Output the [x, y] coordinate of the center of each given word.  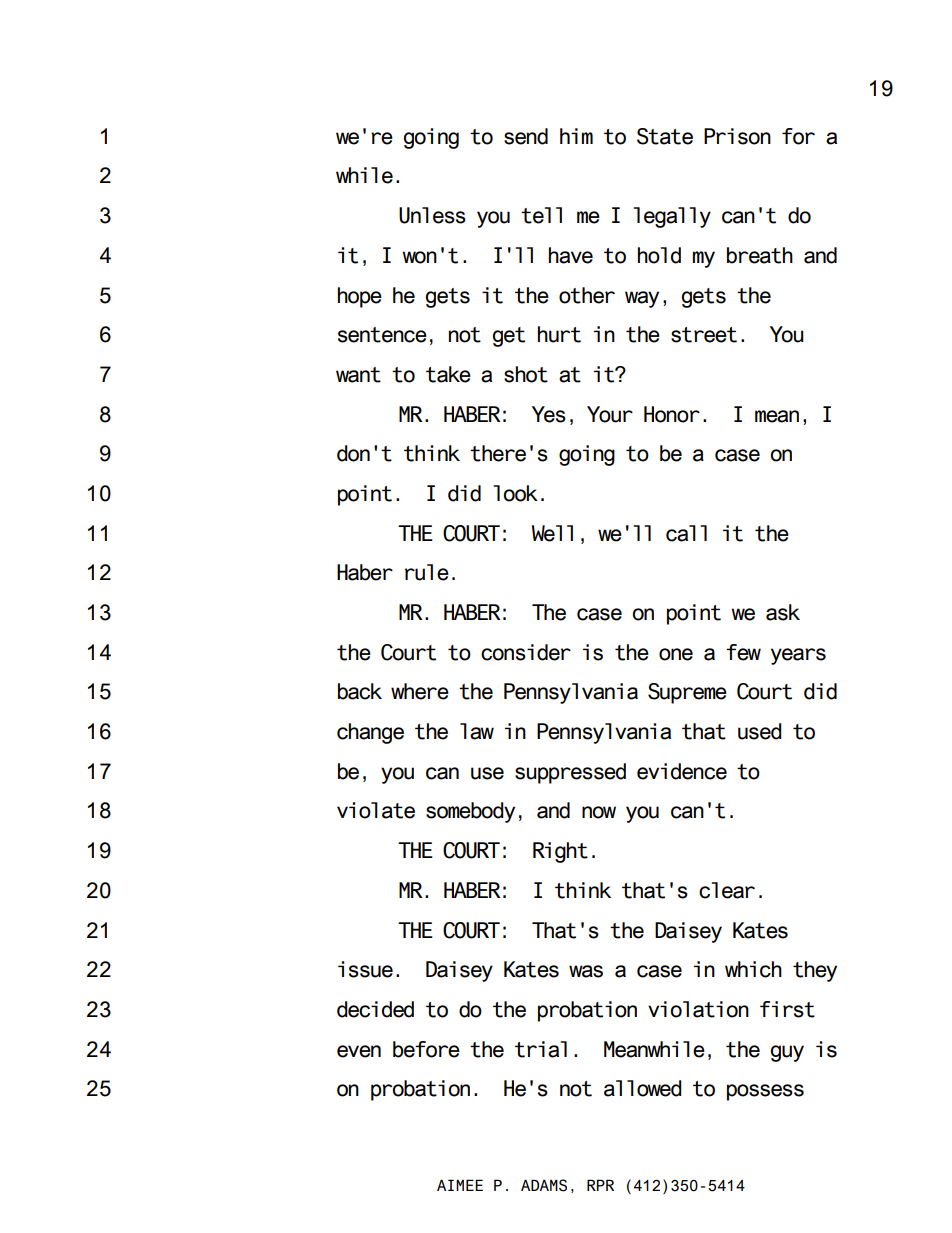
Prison [737, 136]
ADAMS [544, 1185]
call [686, 533]
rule [427, 572]
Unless [432, 215]
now [599, 812]
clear [727, 890]
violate [376, 810]
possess [765, 1092]
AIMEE [460, 1185]
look [516, 493]
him [576, 136]
